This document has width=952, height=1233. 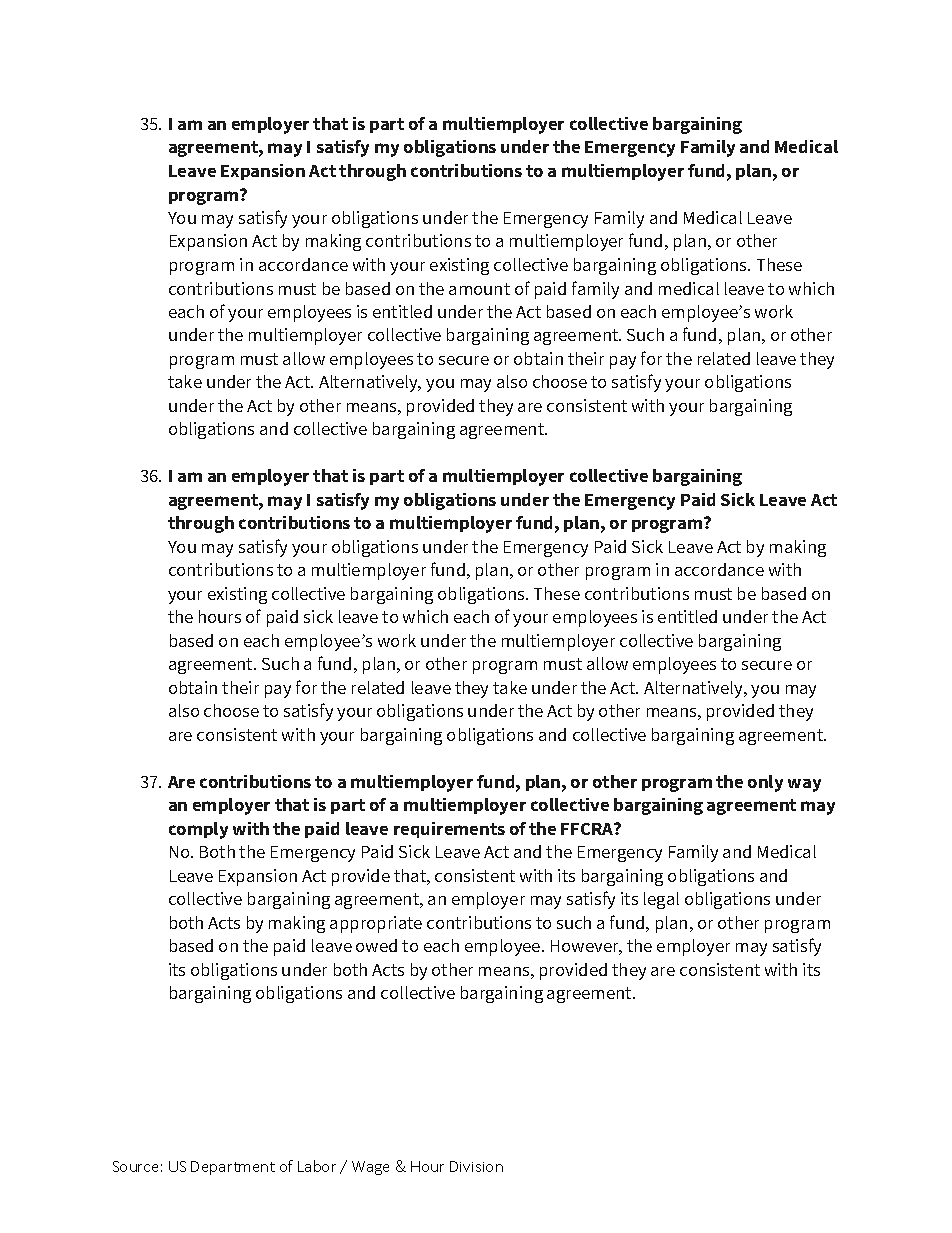 I want to click on only, so click(x=765, y=783).
